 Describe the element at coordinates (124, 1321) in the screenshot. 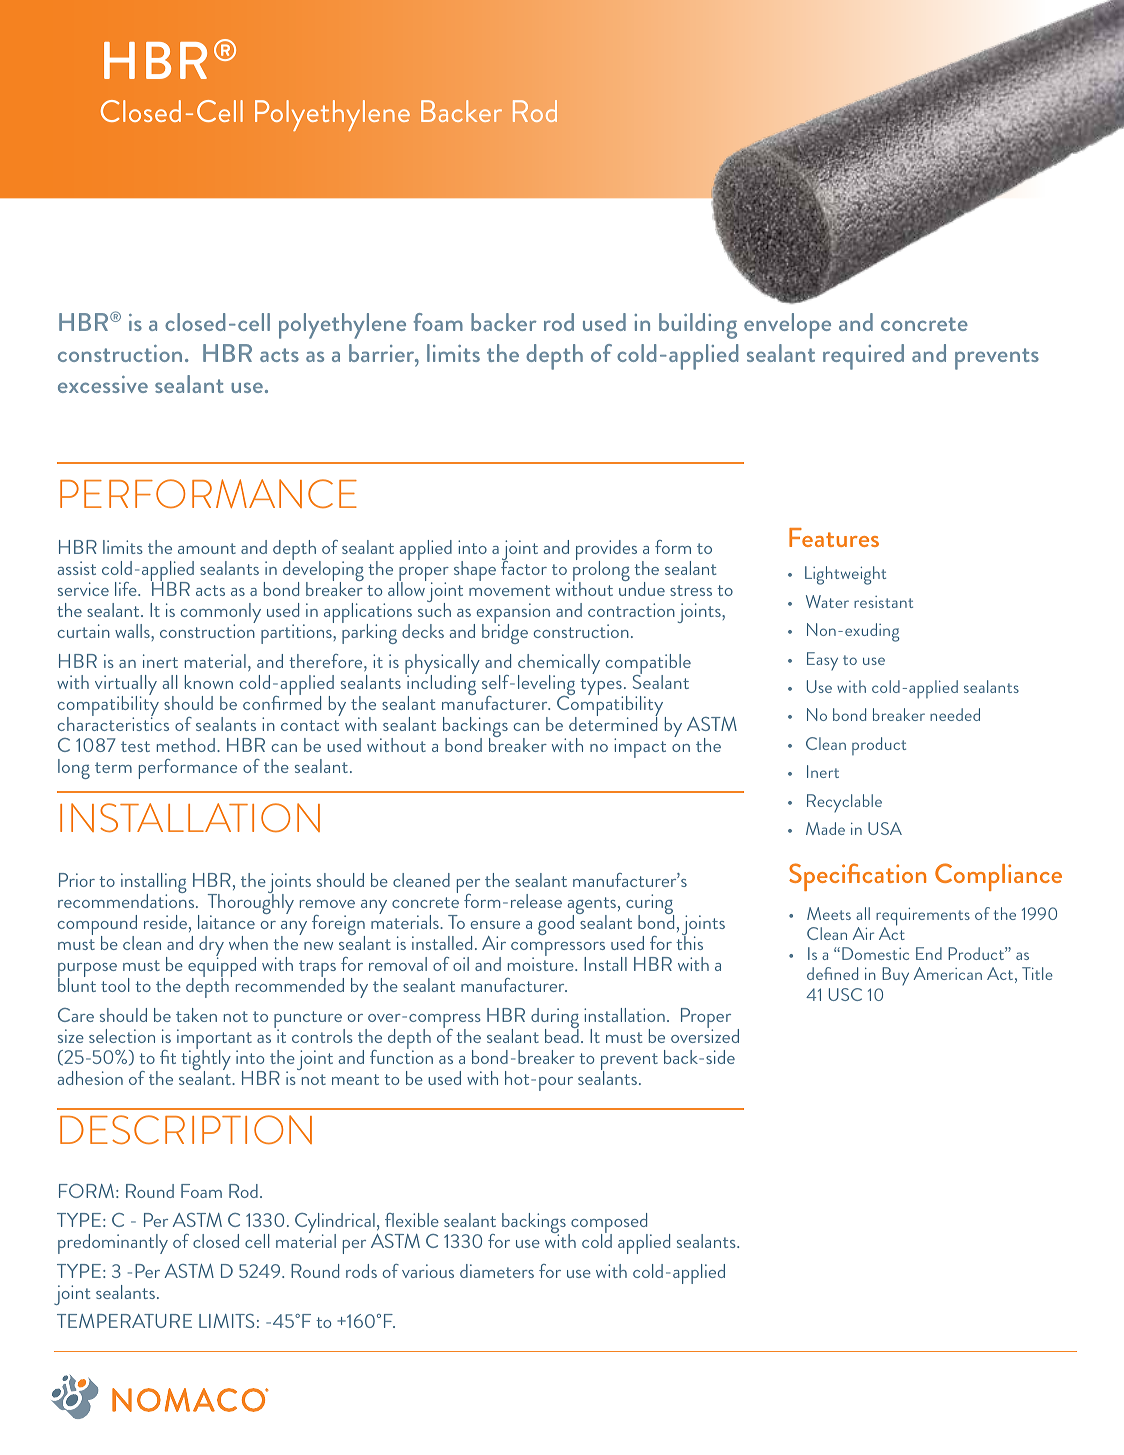

I see `TEMPERATURE` at that location.
